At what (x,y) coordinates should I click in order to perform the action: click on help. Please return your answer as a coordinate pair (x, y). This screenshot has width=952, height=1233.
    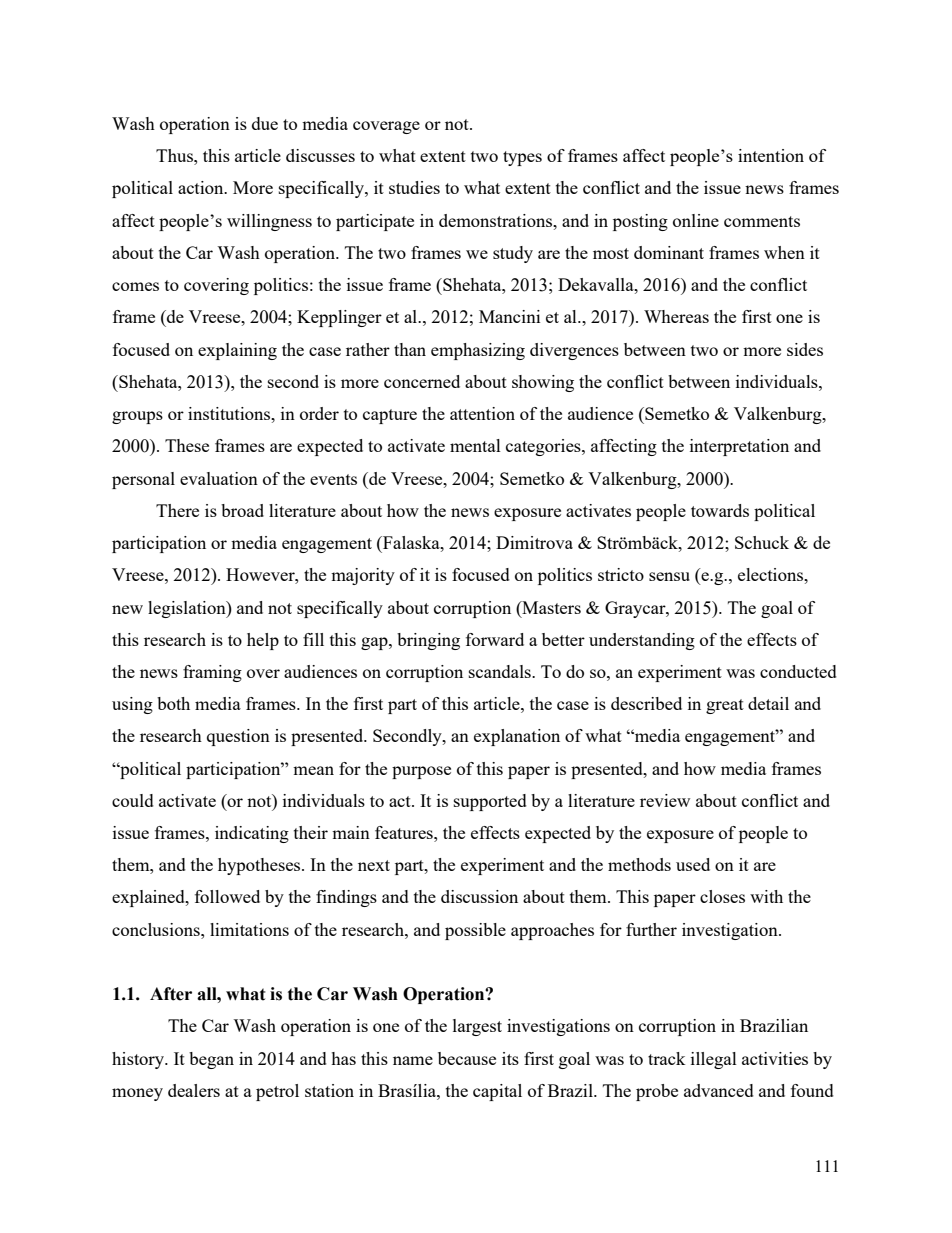
    Looking at the image, I should click on (263, 641).
